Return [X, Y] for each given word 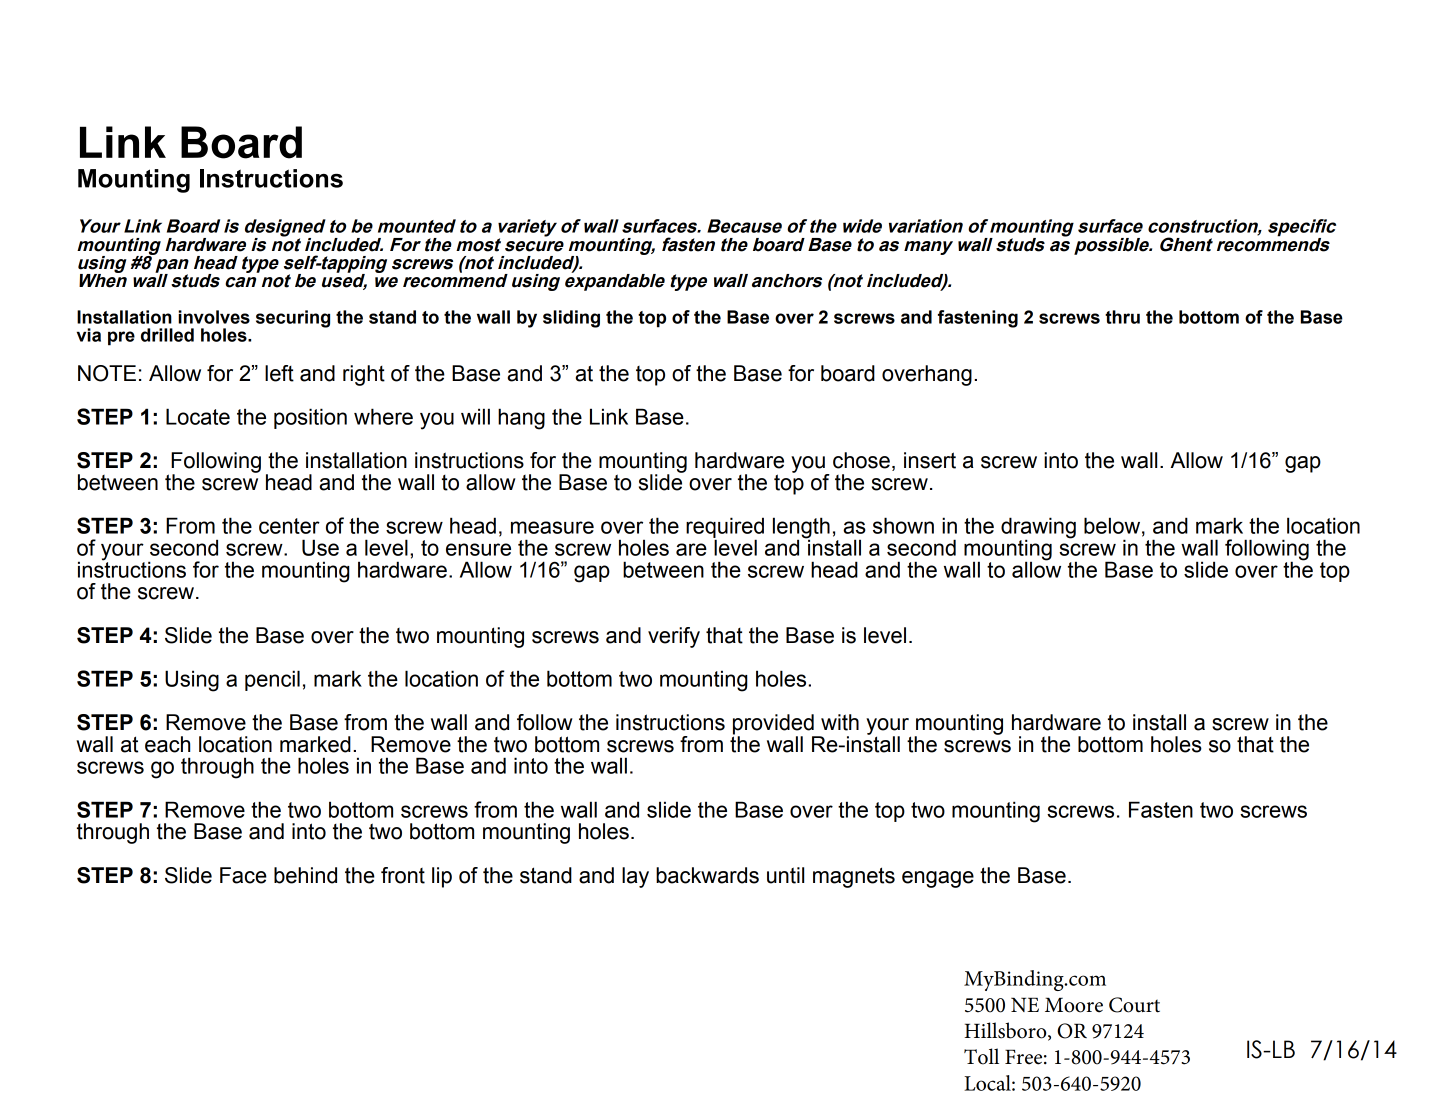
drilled [167, 335]
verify [674, 637]
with [840, 722]
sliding [571, 319]
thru [1122, 317]
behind [305, 875]
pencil [272, 680]
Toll [981, 1056]
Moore [1074, 1005]
